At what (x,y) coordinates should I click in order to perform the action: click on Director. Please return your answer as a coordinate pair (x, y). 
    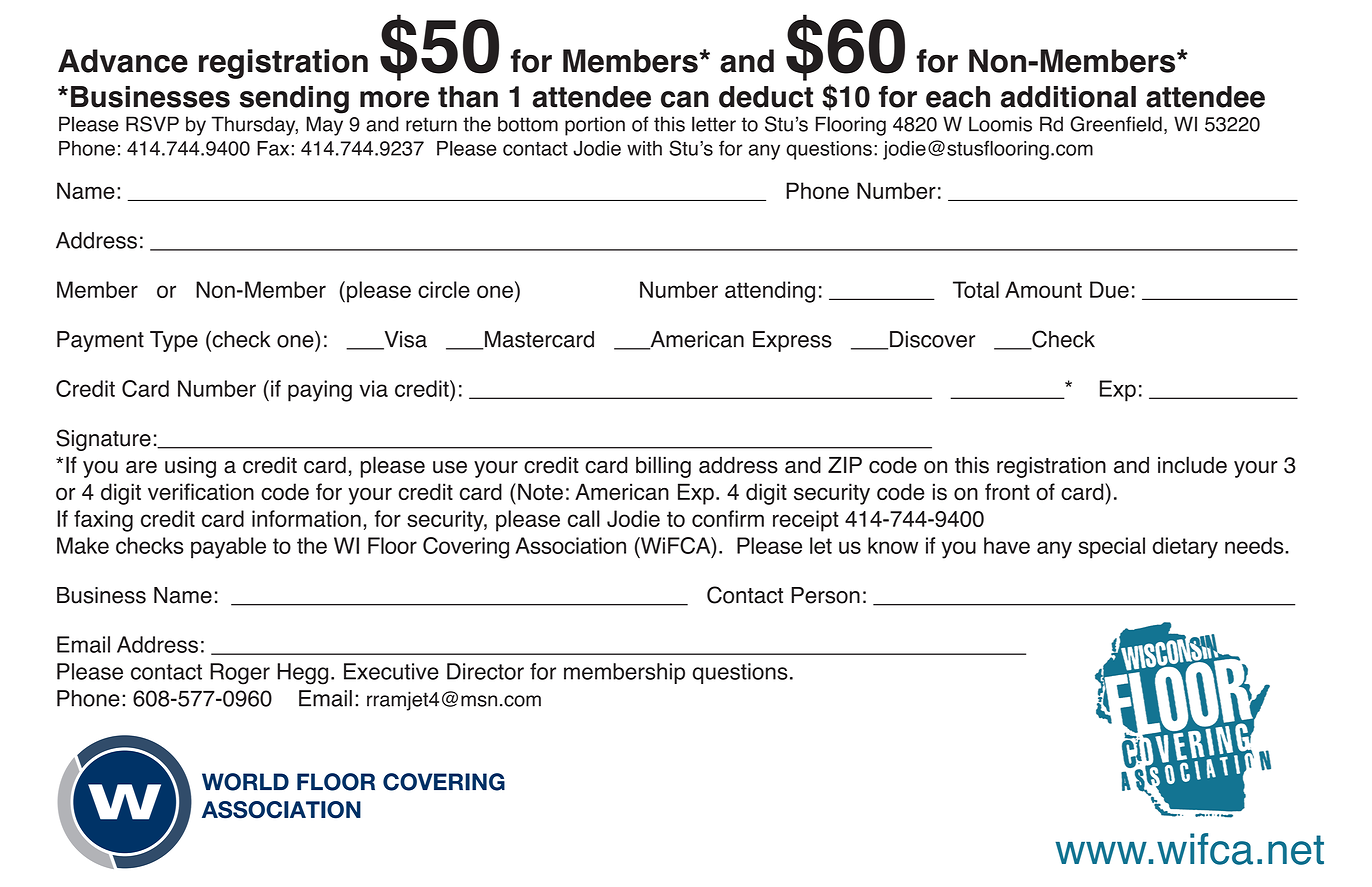
    Looking at the image, I should click on (485, 671).
